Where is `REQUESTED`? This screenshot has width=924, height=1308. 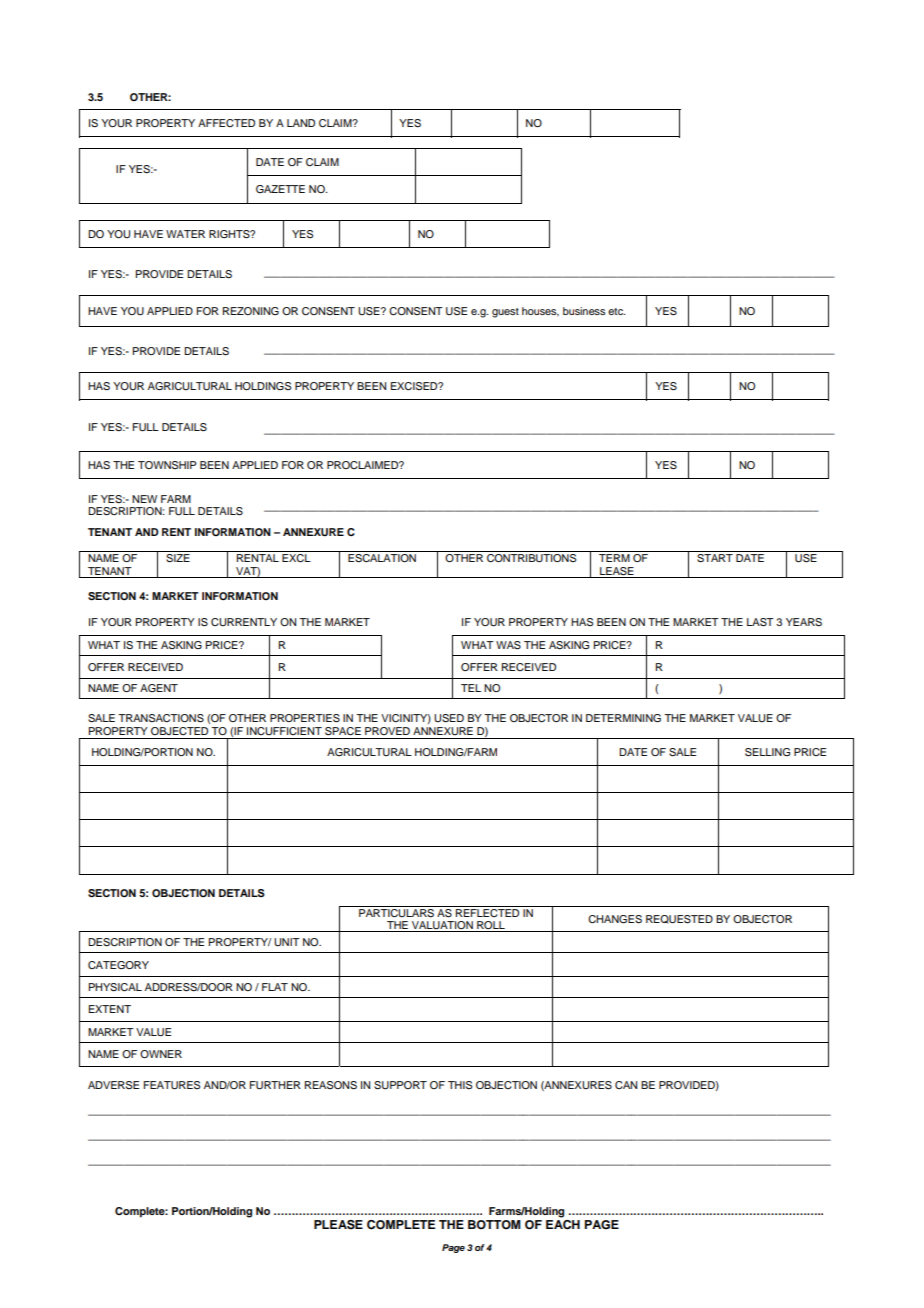
REQUESTED is located at coordinates (679, 919).
